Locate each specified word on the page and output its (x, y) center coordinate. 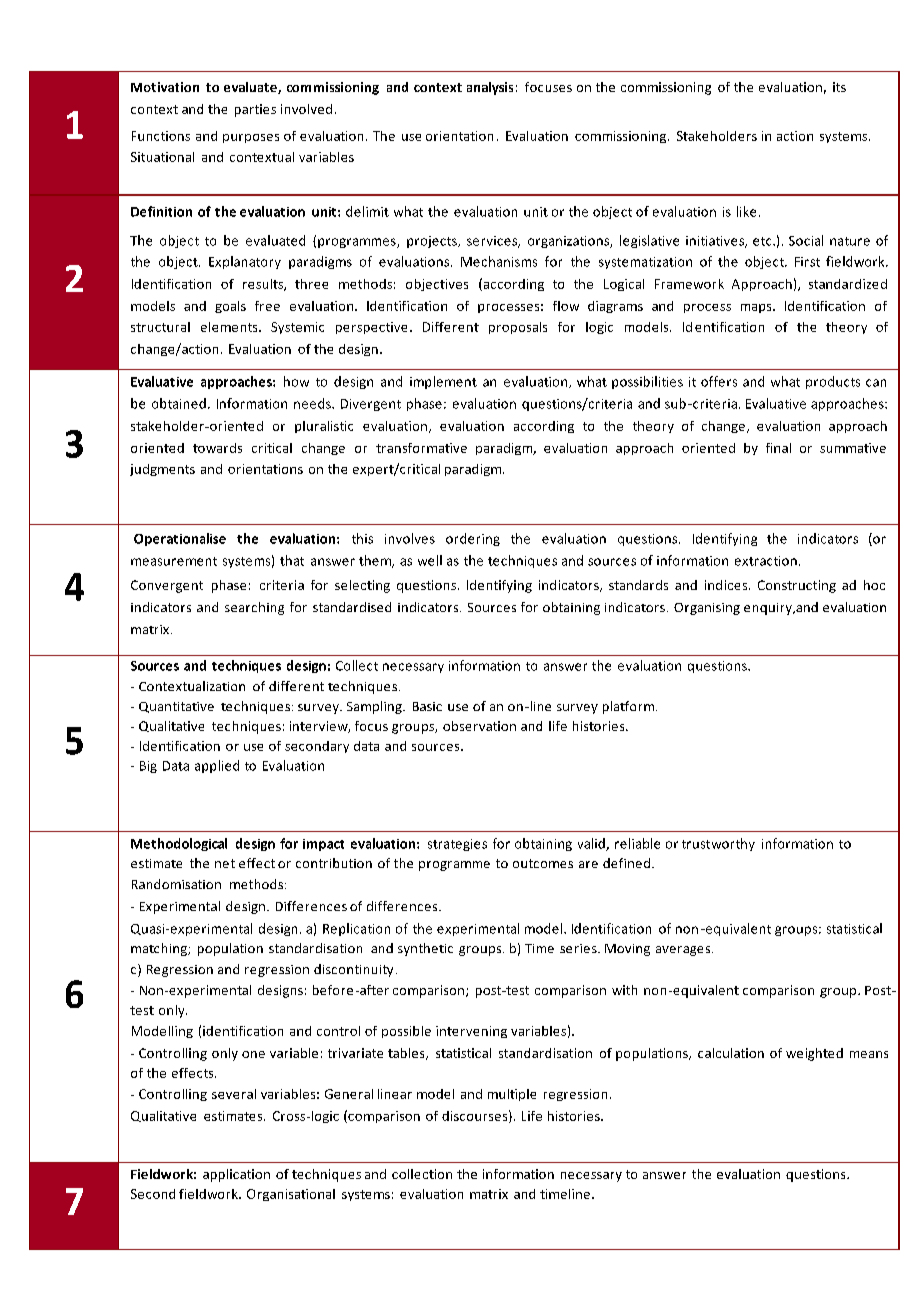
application (236, 1175)
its (839, 87)
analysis (490, 88)
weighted (814, 1054)
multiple (512, 1095)
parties (255, 110)
